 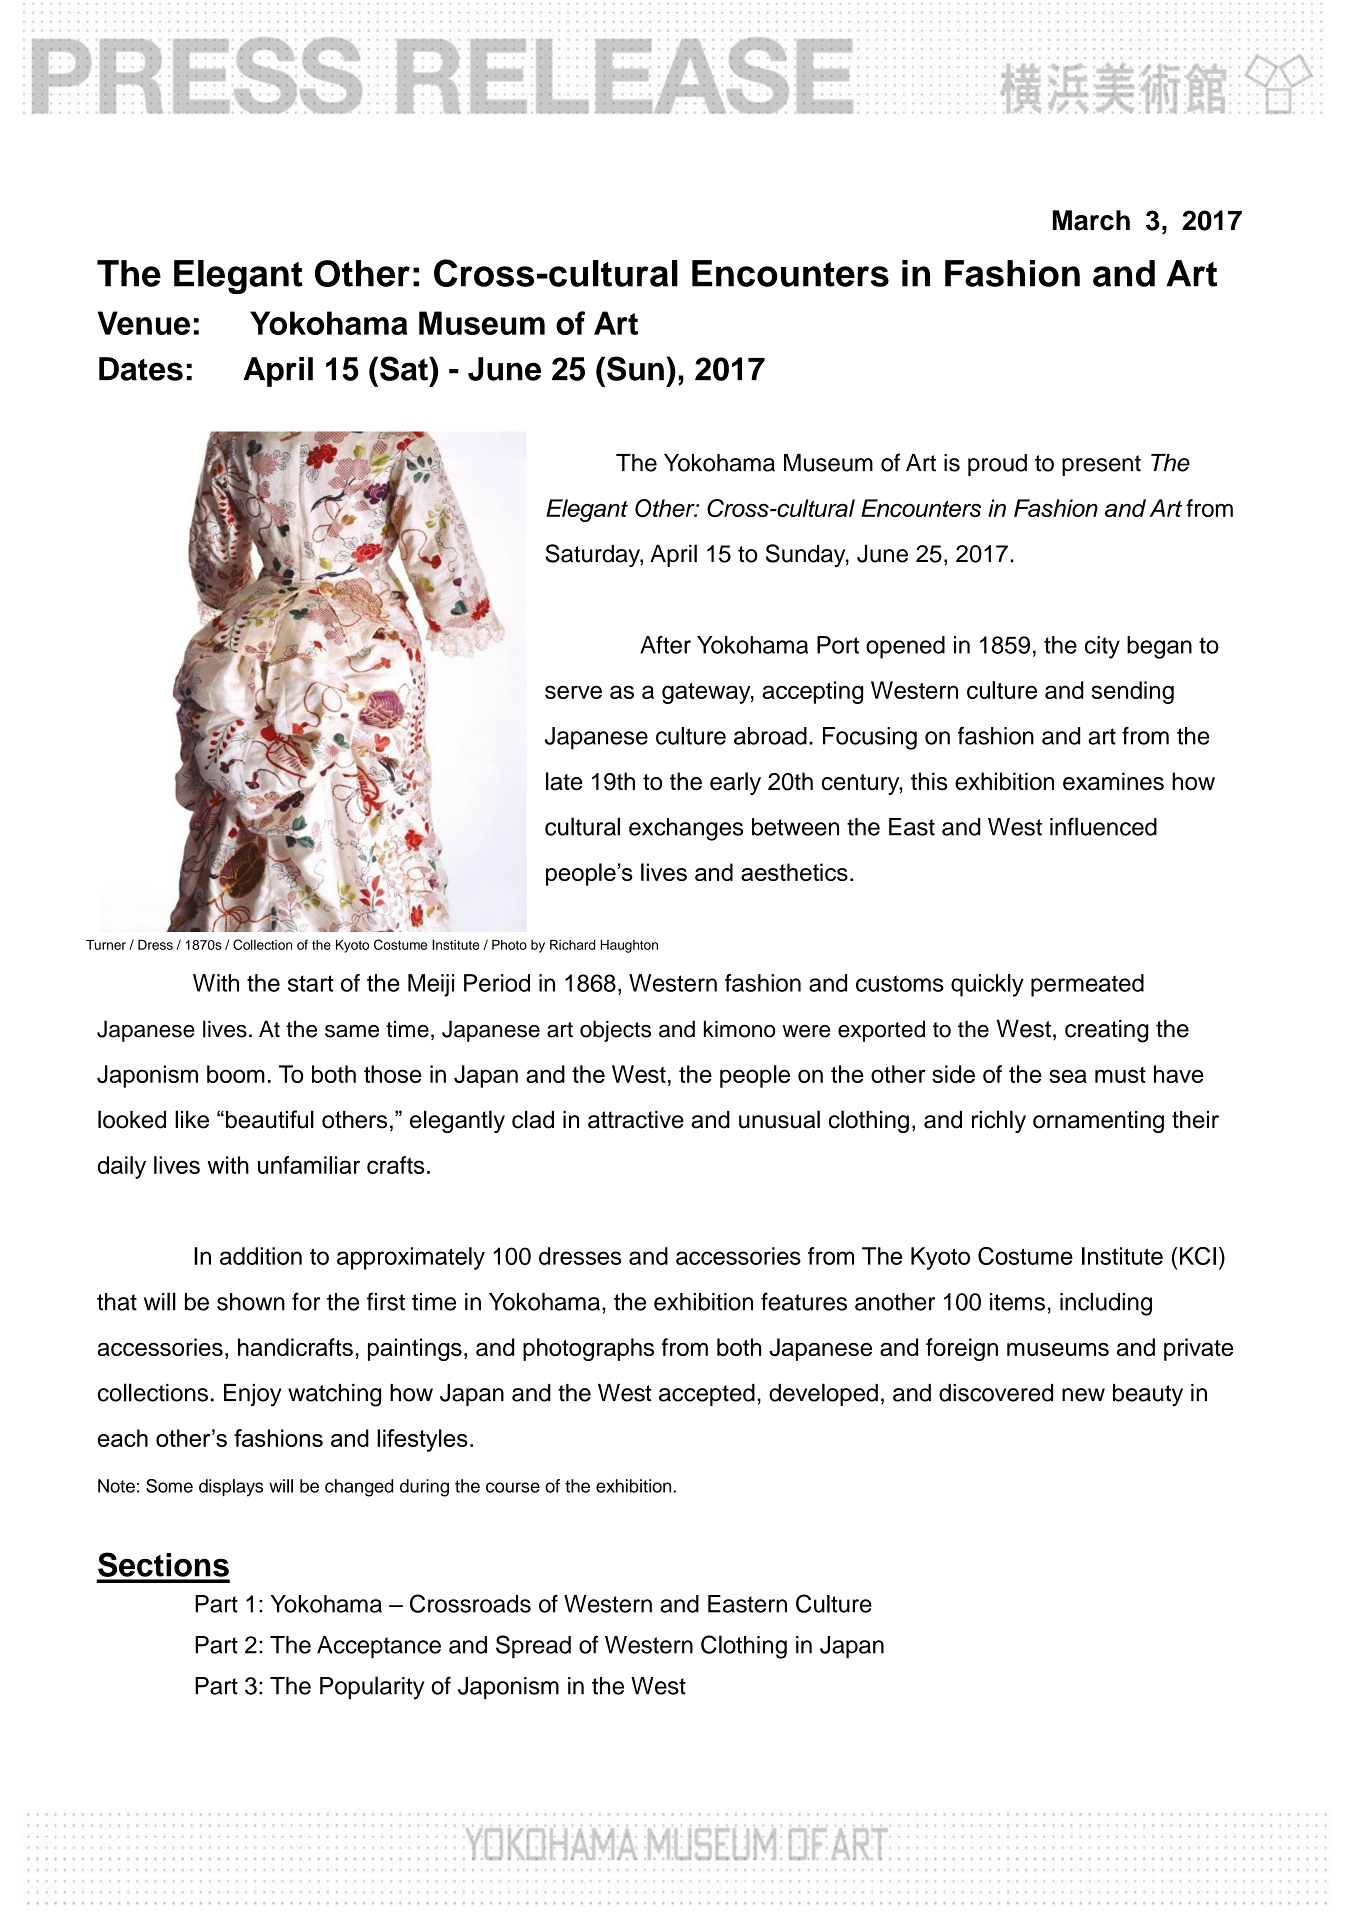 What do you see at coordinates (1087, 985) in the image?
I see `permeated` at bounding box center [1087, 985].
